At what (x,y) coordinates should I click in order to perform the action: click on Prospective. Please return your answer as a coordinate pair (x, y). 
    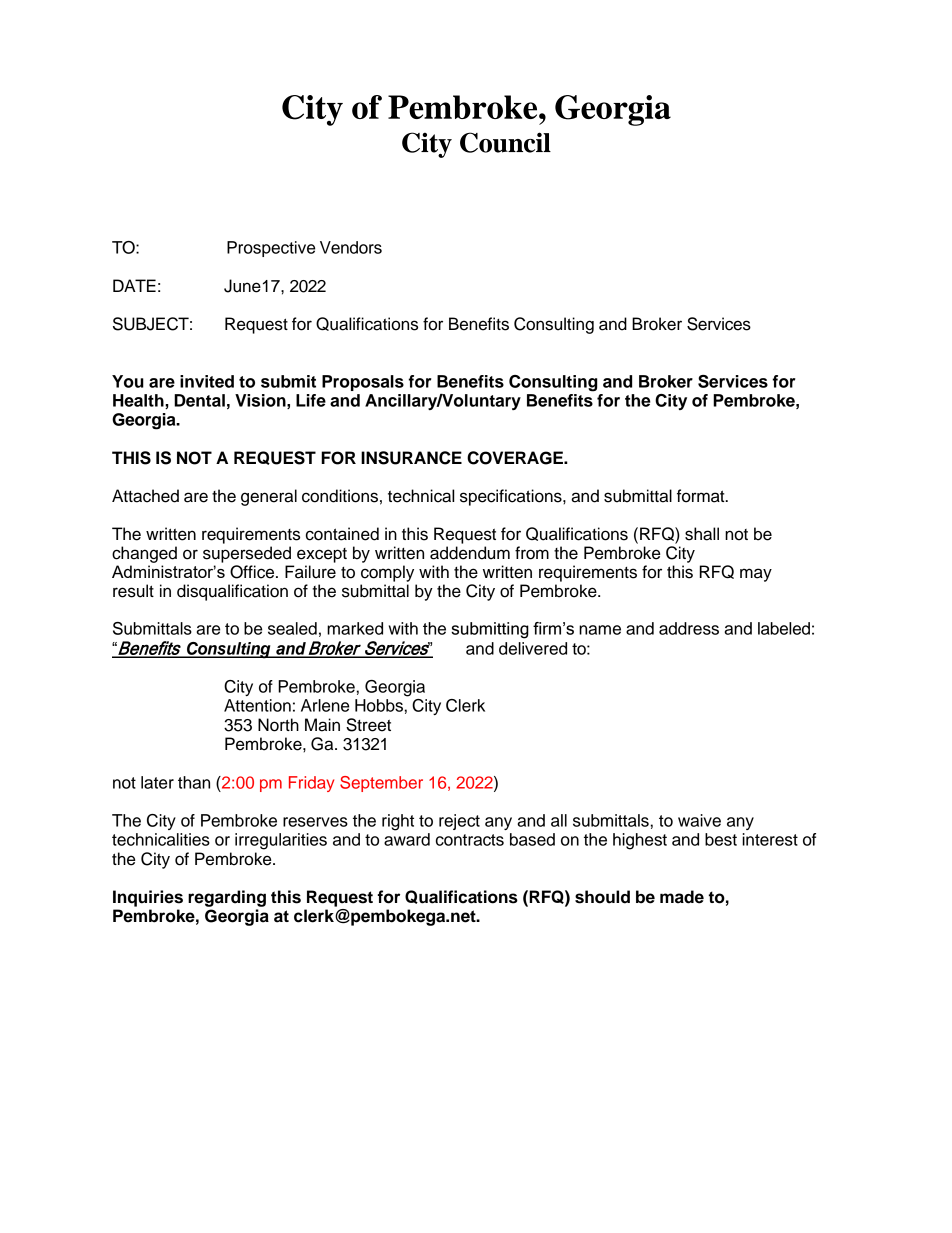
    Looking at the image, I should click on (271, 249).
